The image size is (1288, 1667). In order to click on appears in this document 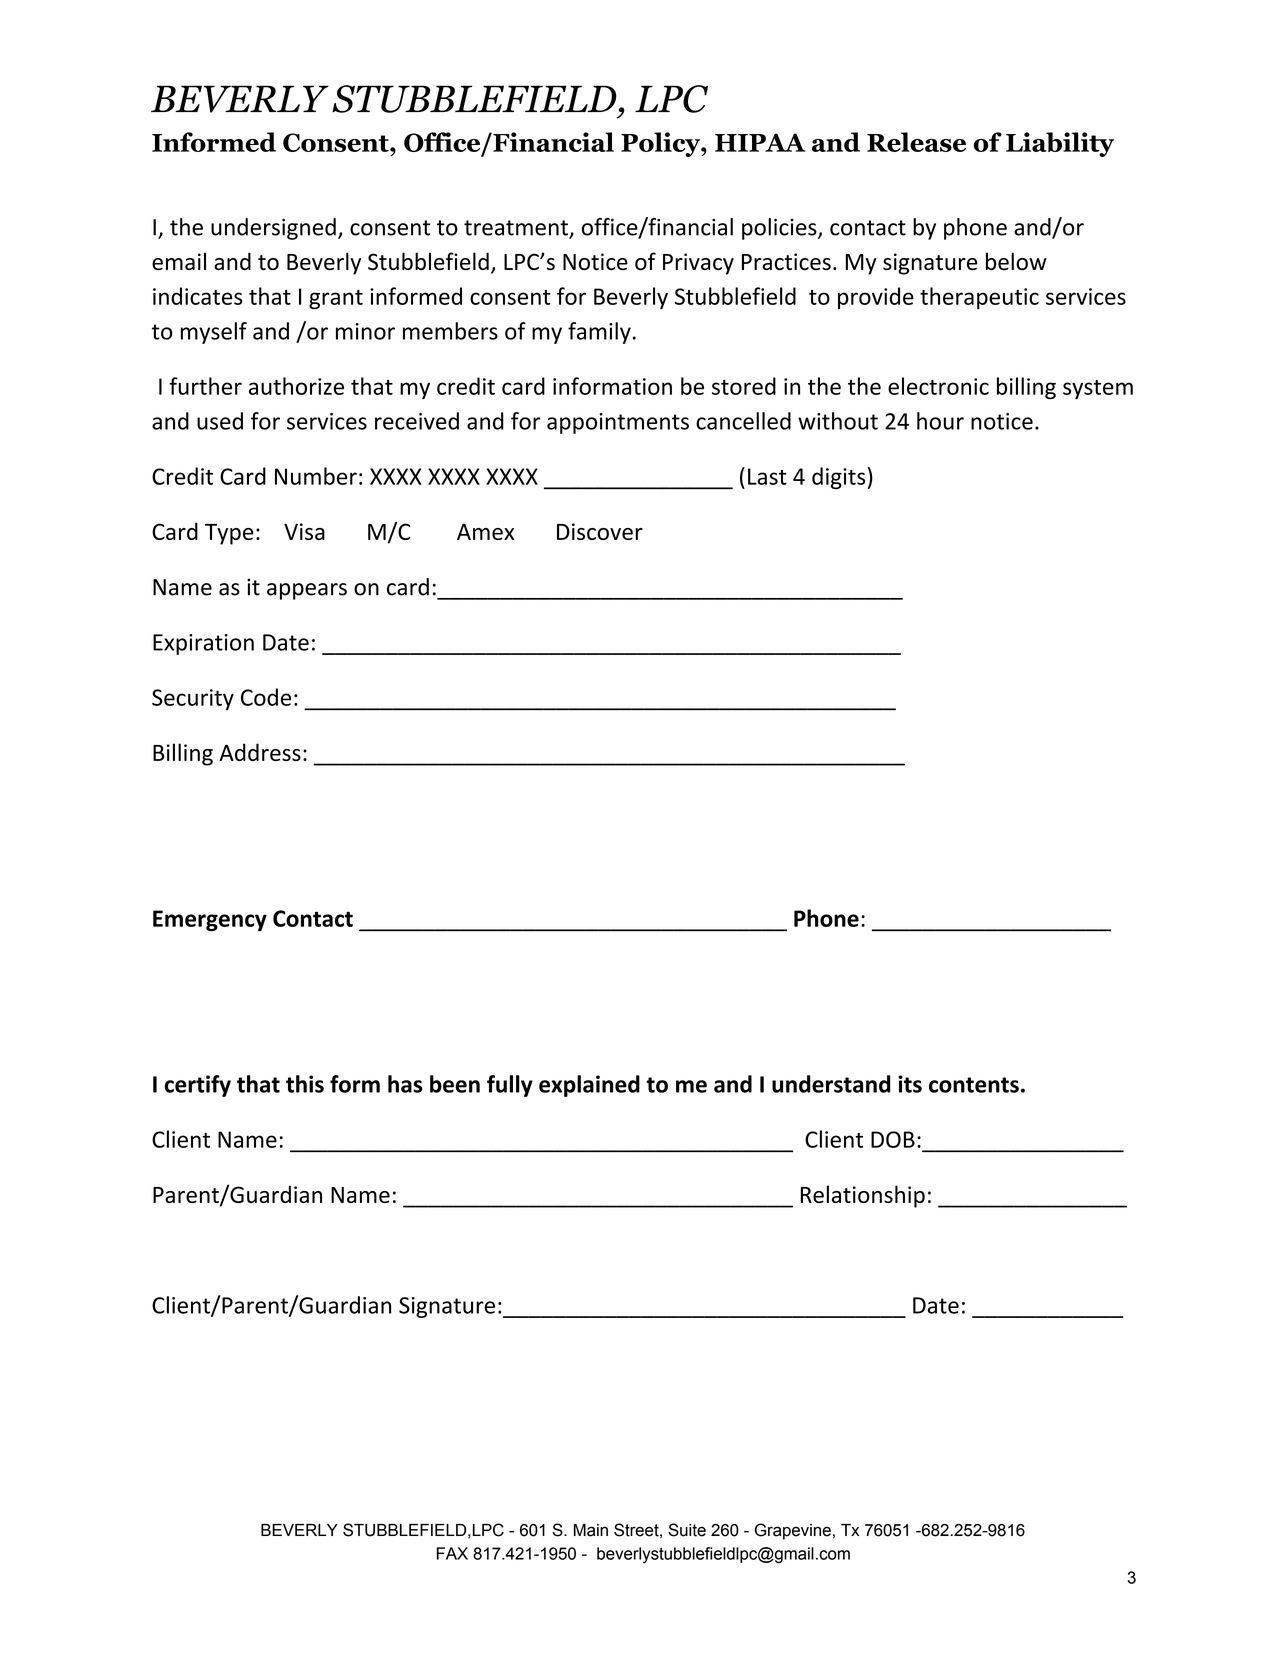, I will do `click(307, 591)`.
